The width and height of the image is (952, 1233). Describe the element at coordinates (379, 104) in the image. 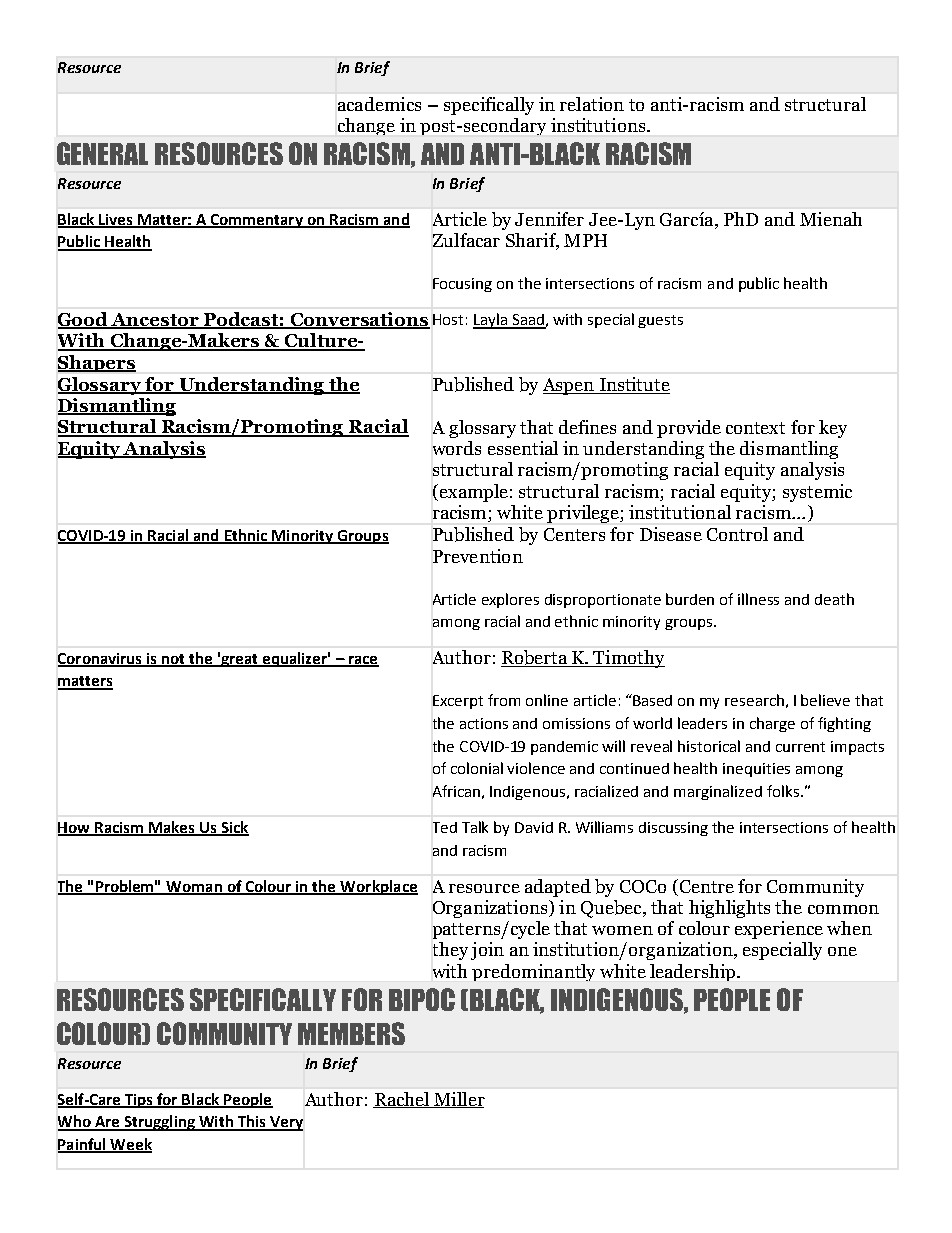

I see `academics` at that location.
